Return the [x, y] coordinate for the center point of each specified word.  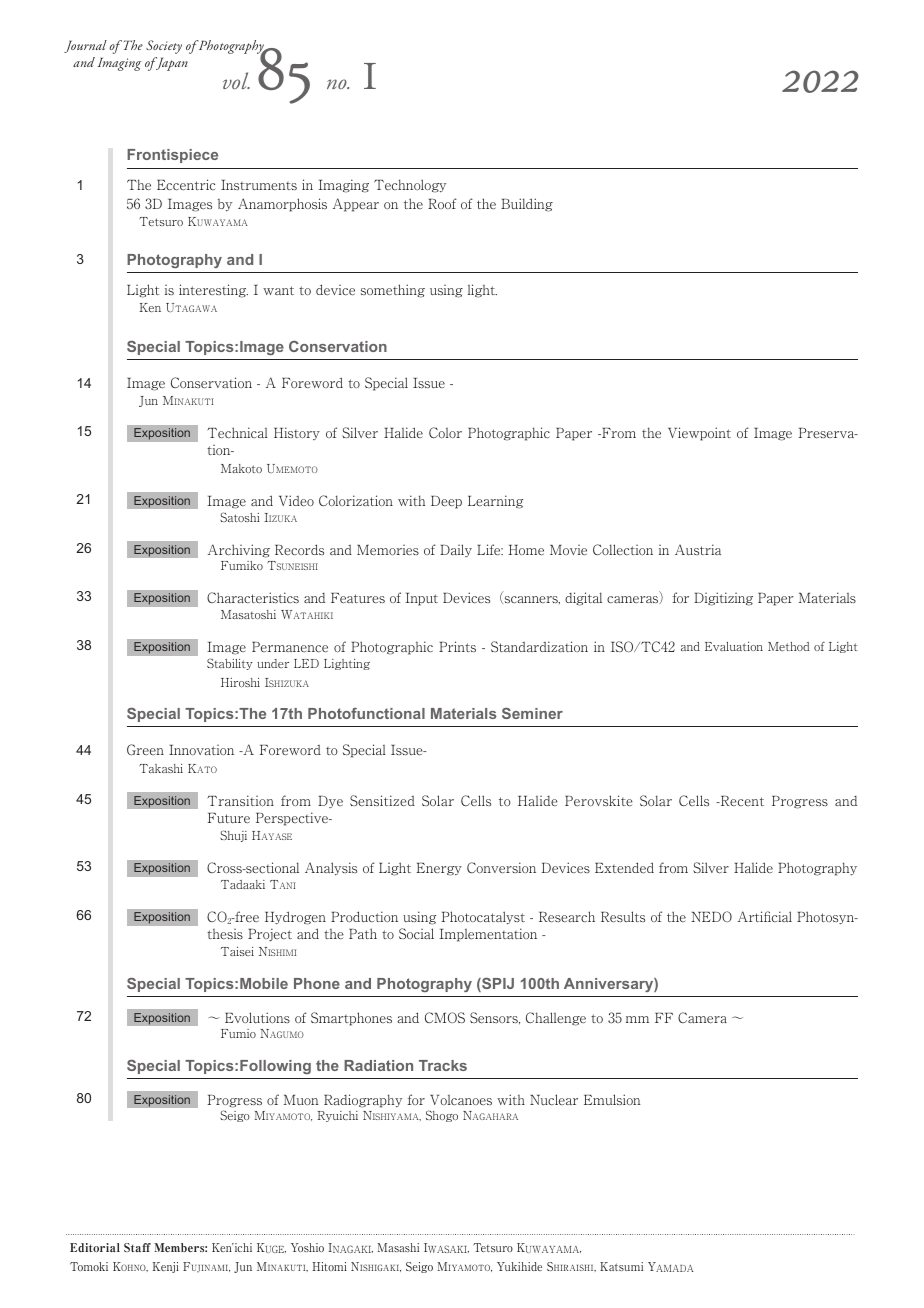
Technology [410, 186]
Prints [457, 646]
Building [527, 205]
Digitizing [723, 599]
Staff [137, 1247]
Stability [230, 664]
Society [164, 47]
